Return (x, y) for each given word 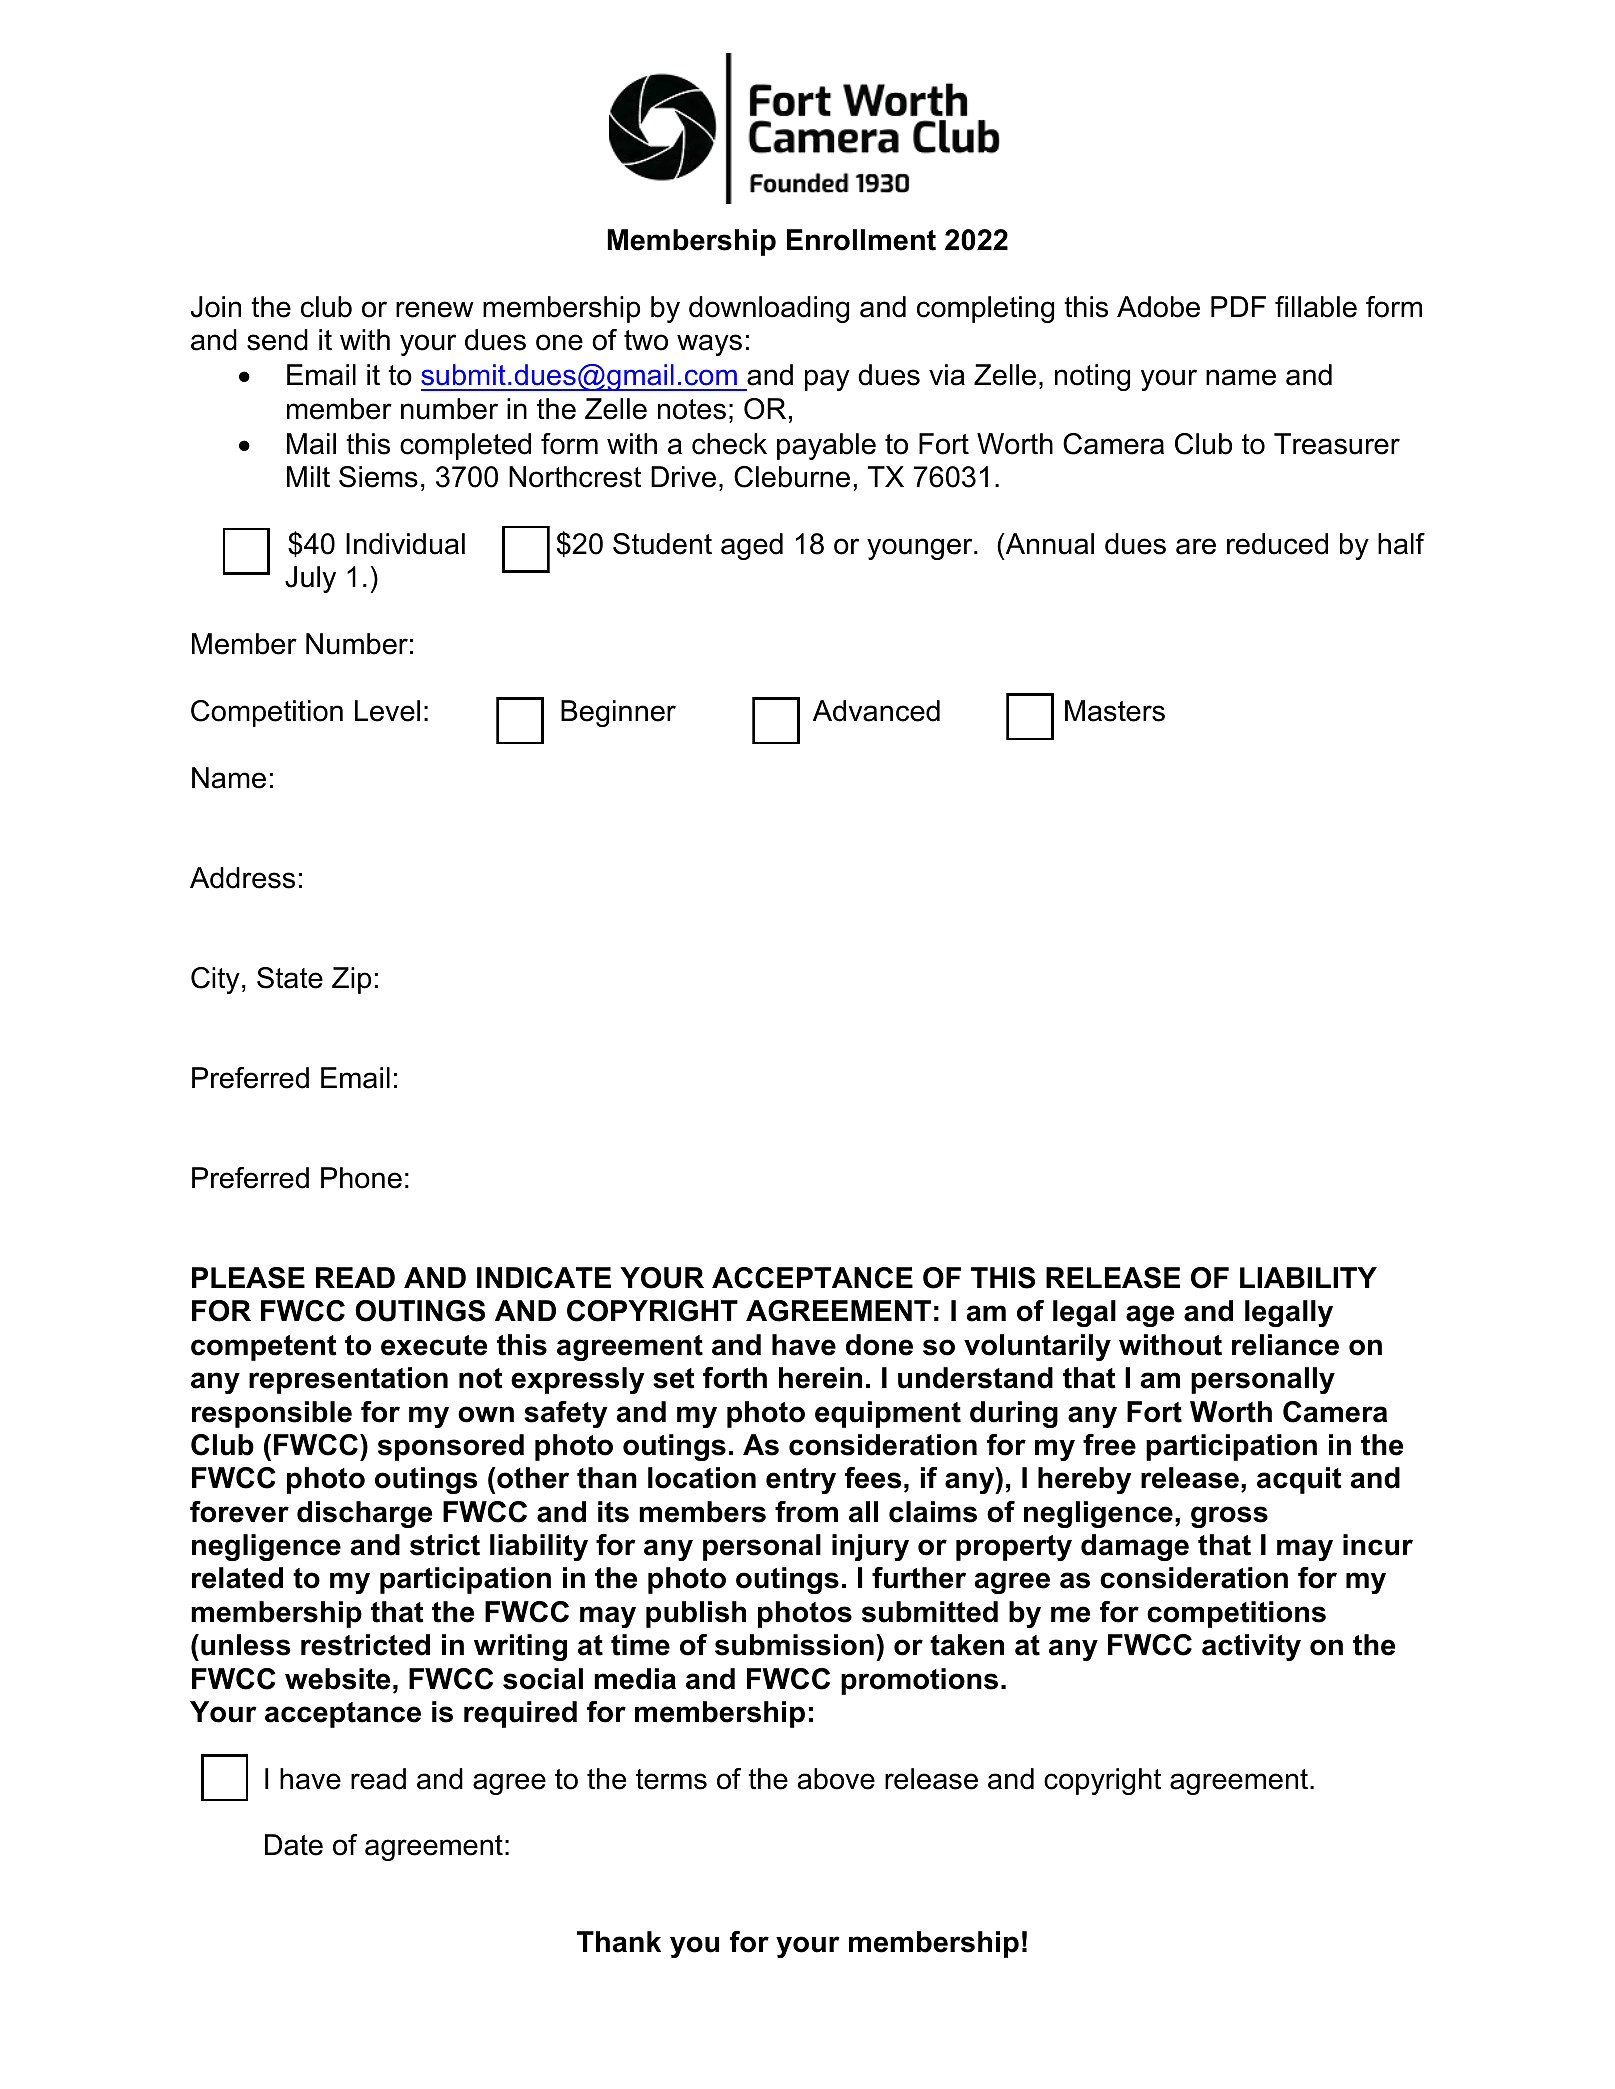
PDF (1238, 306)
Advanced (876, 711)
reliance (1285, 1345)
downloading (769, 309)
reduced (1277, 544)
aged (752, 546)
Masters (1115, 711)
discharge (364, 1514)
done (879, 1345)
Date (294, 1845)
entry (801, 1481)
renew (435, 309)
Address (242, 878)
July (310, 579)
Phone (361, 1178)
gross (1229, 1517)
